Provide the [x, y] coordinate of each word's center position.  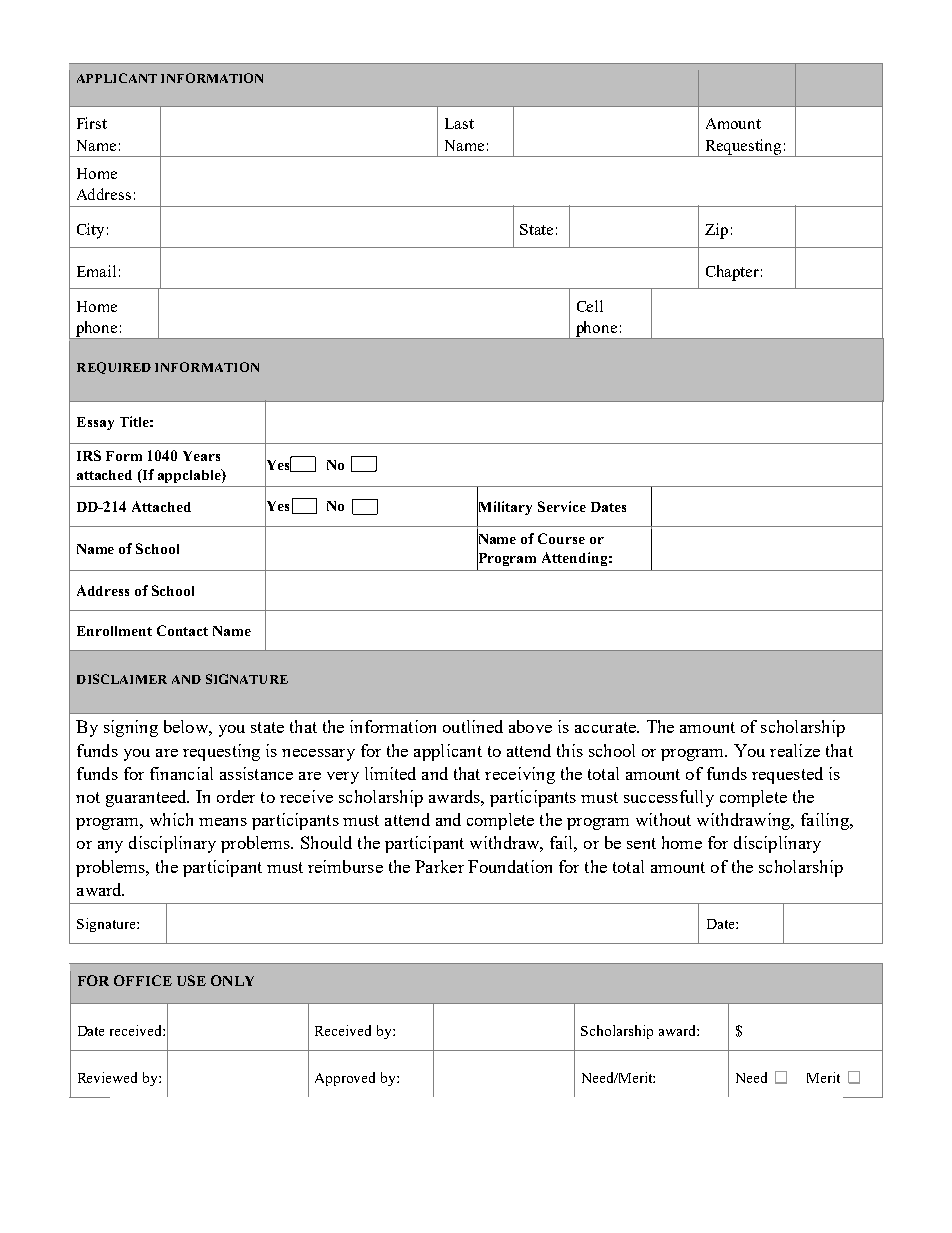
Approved [345, 1079]
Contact [182, 630]
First [92, 123]
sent [641, 843]
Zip [716, 231]
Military [504, 508]
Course [561, 538]
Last [459, 123]
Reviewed [107, 1077]
